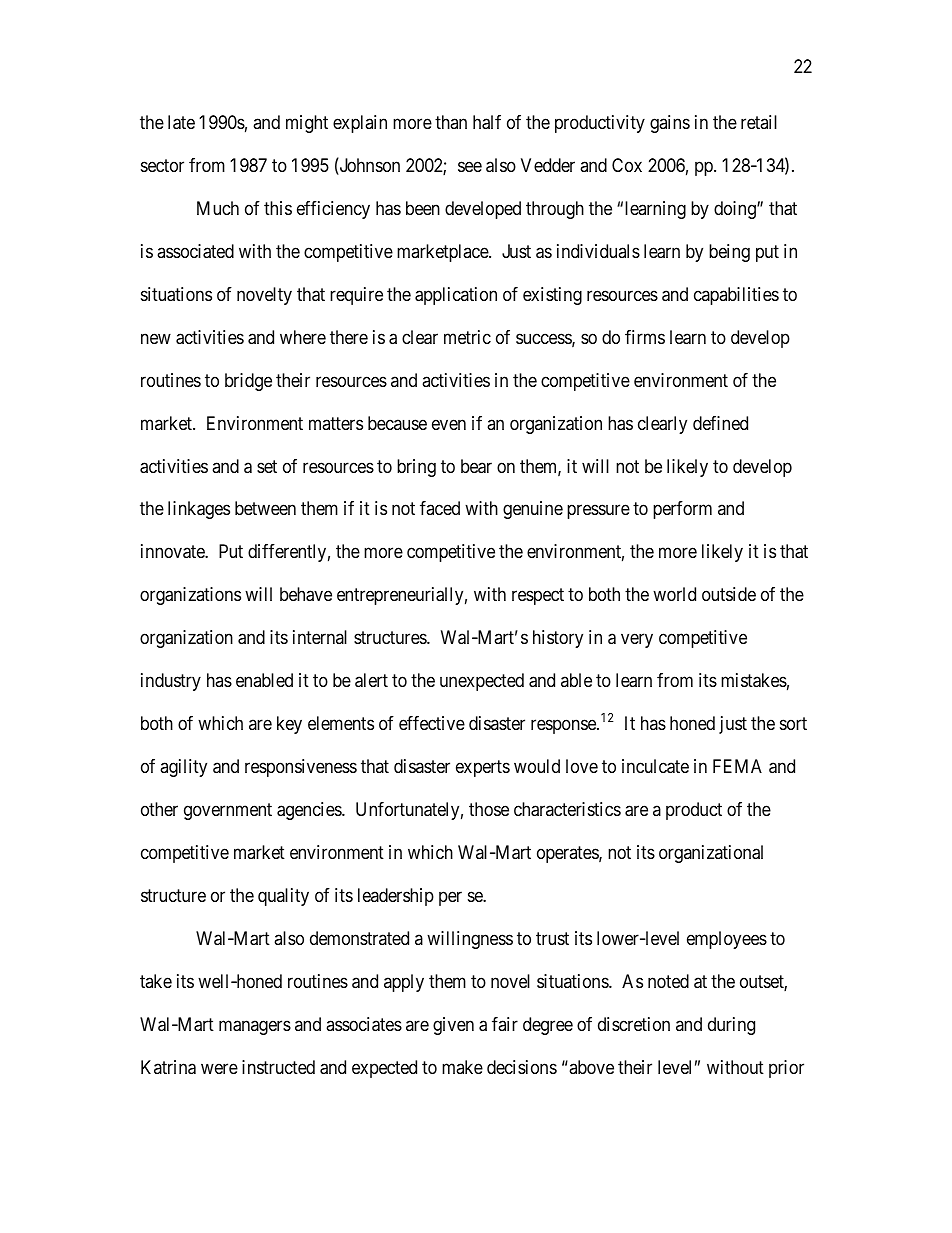 The image size is (952, 1233). What do you see at coordinates (470, 166) in the screenshot?
I see `see` at bounding box center [470, 166].
